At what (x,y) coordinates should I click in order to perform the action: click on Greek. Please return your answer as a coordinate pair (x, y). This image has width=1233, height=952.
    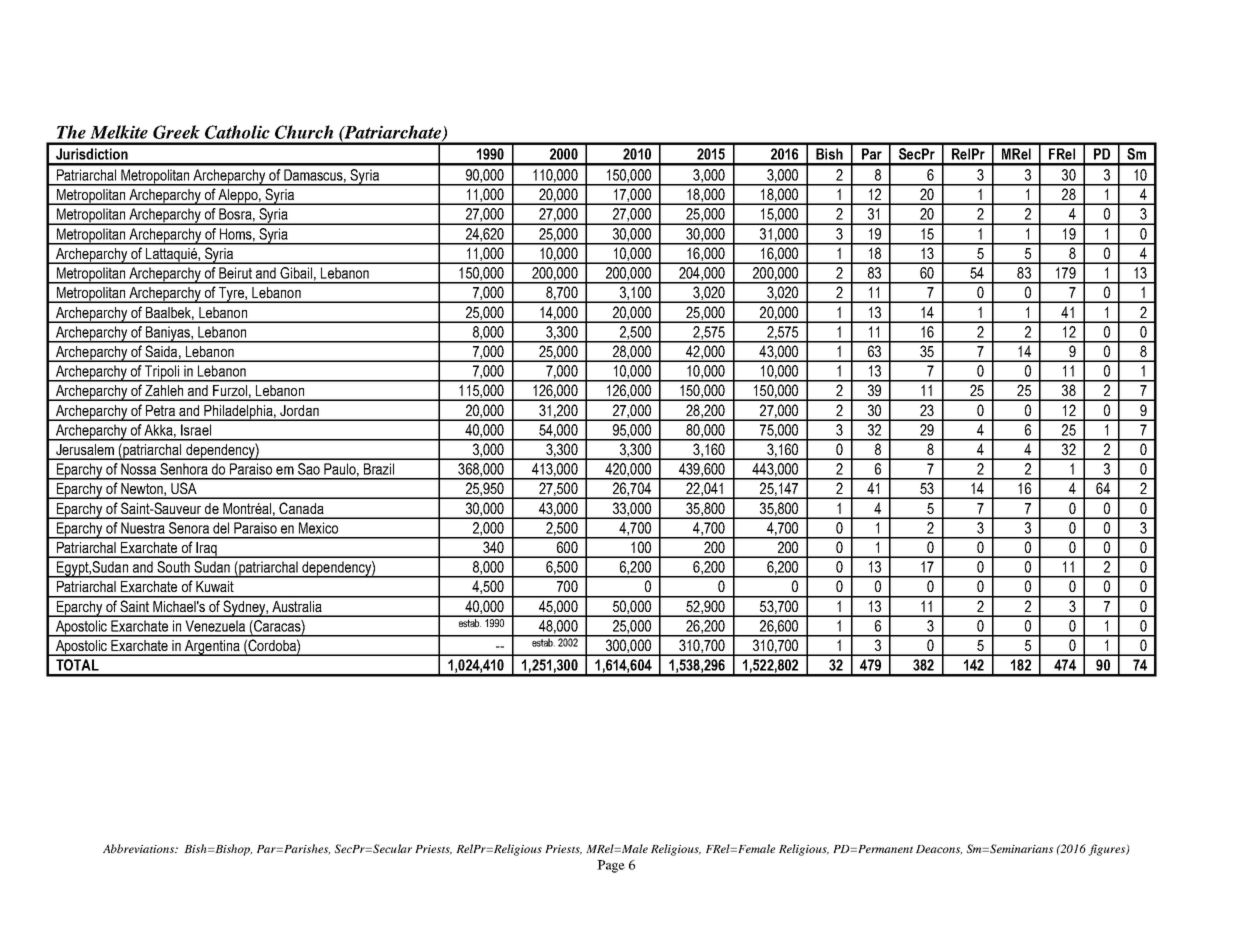
    Looking at the image, I should click on (176, 132).
